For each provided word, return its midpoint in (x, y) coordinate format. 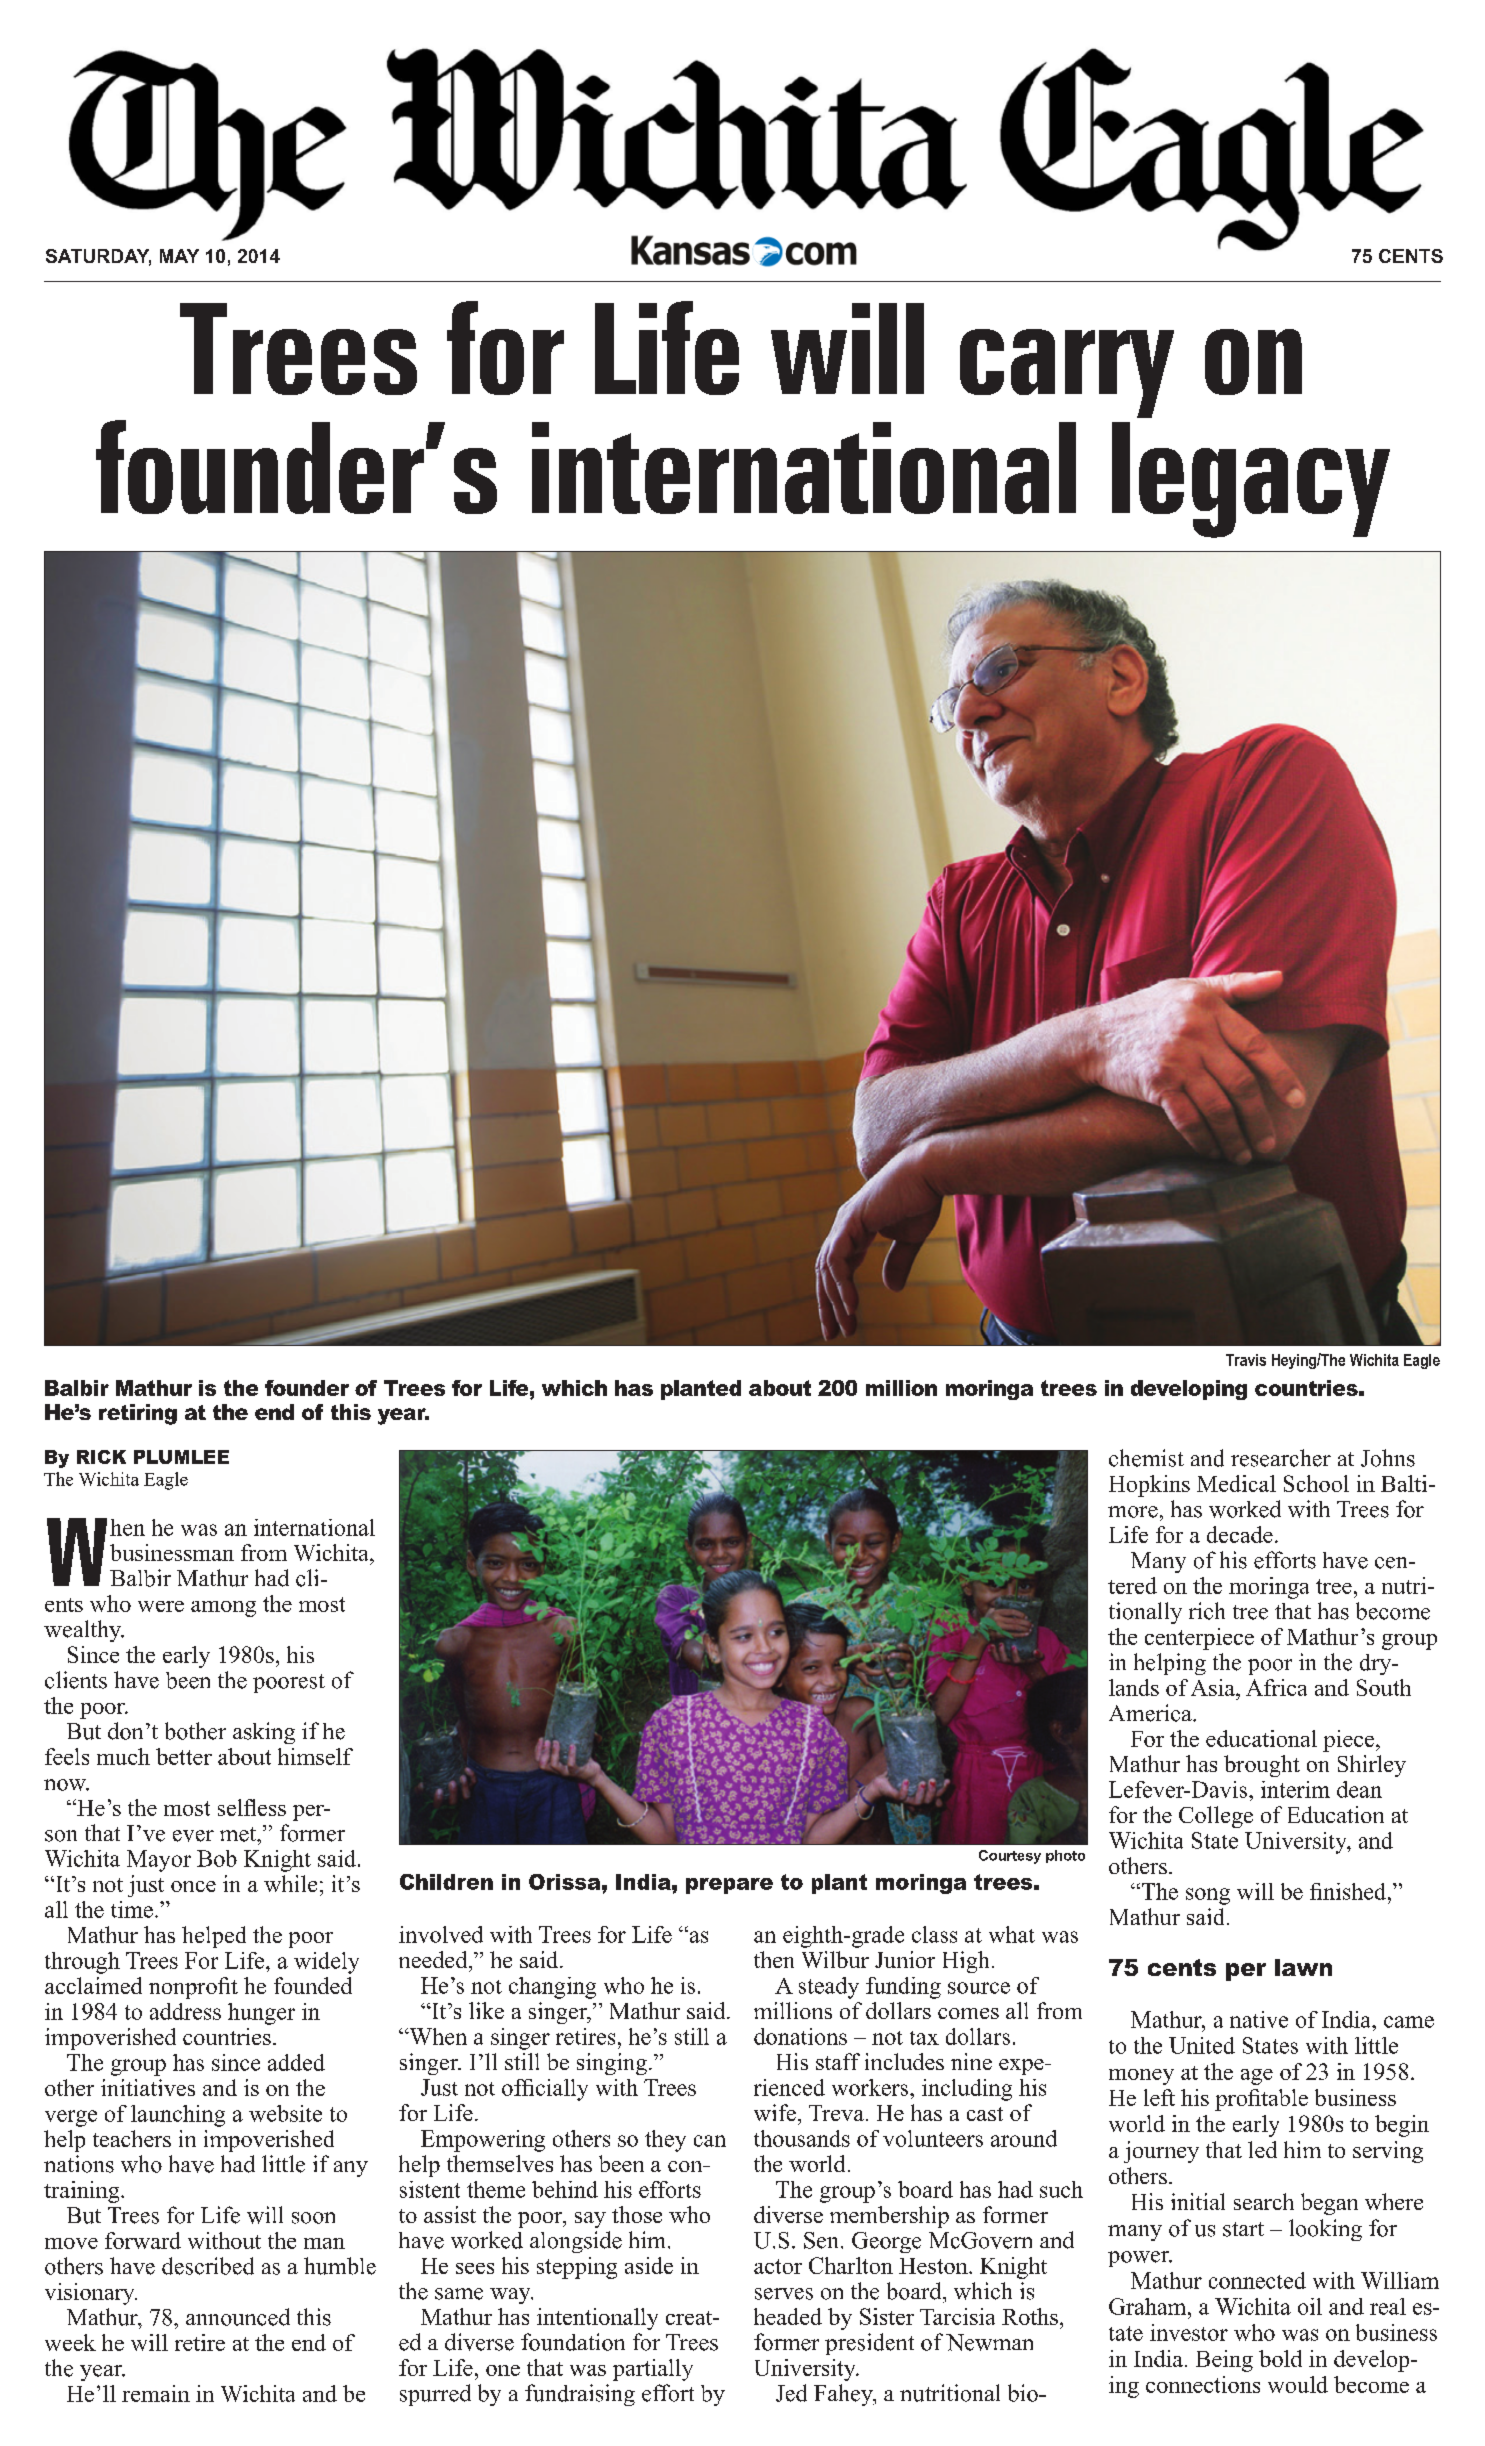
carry (1067, 373)
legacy (1251, 480)
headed (788, 2316)
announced (238, 2317)
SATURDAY (98, 257)
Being (1224, 2361)
